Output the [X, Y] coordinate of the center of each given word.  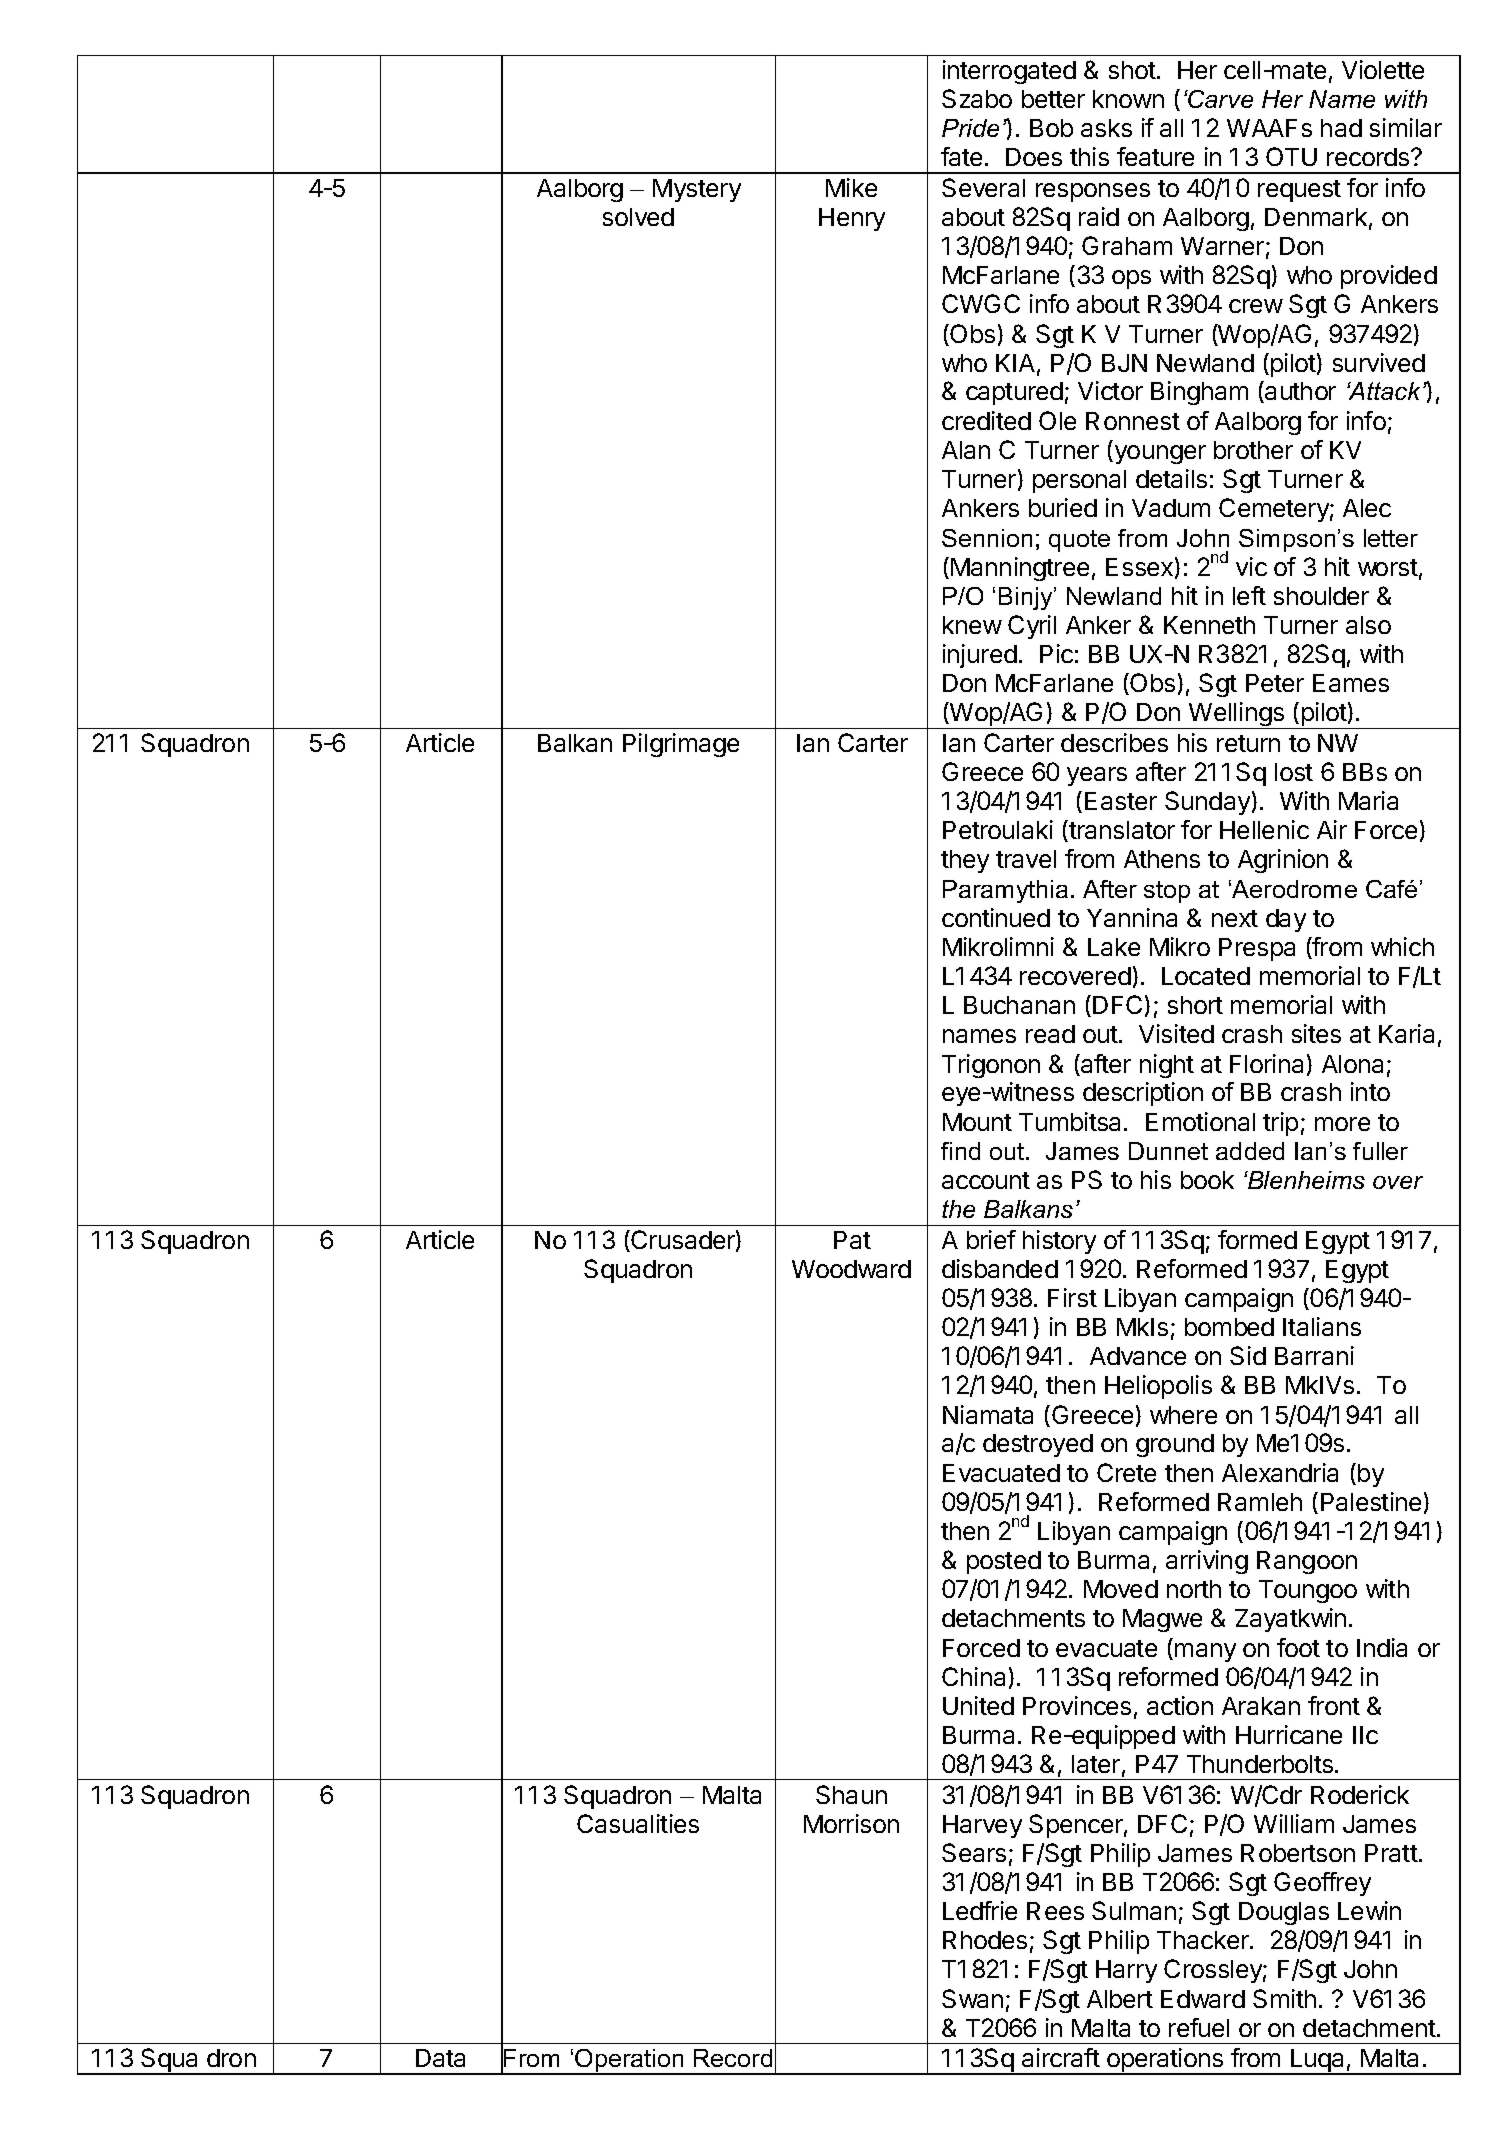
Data [440, 2058]
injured [980, 656]
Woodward [851, 1269]
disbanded [1000, 1268]
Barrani [1314, 1355]
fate [961, 156]
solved [638, 217]
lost [1294, 772]
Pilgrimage [681, 745]
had [1341, 128]
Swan [972, 1998]
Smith [1284, 1998]
